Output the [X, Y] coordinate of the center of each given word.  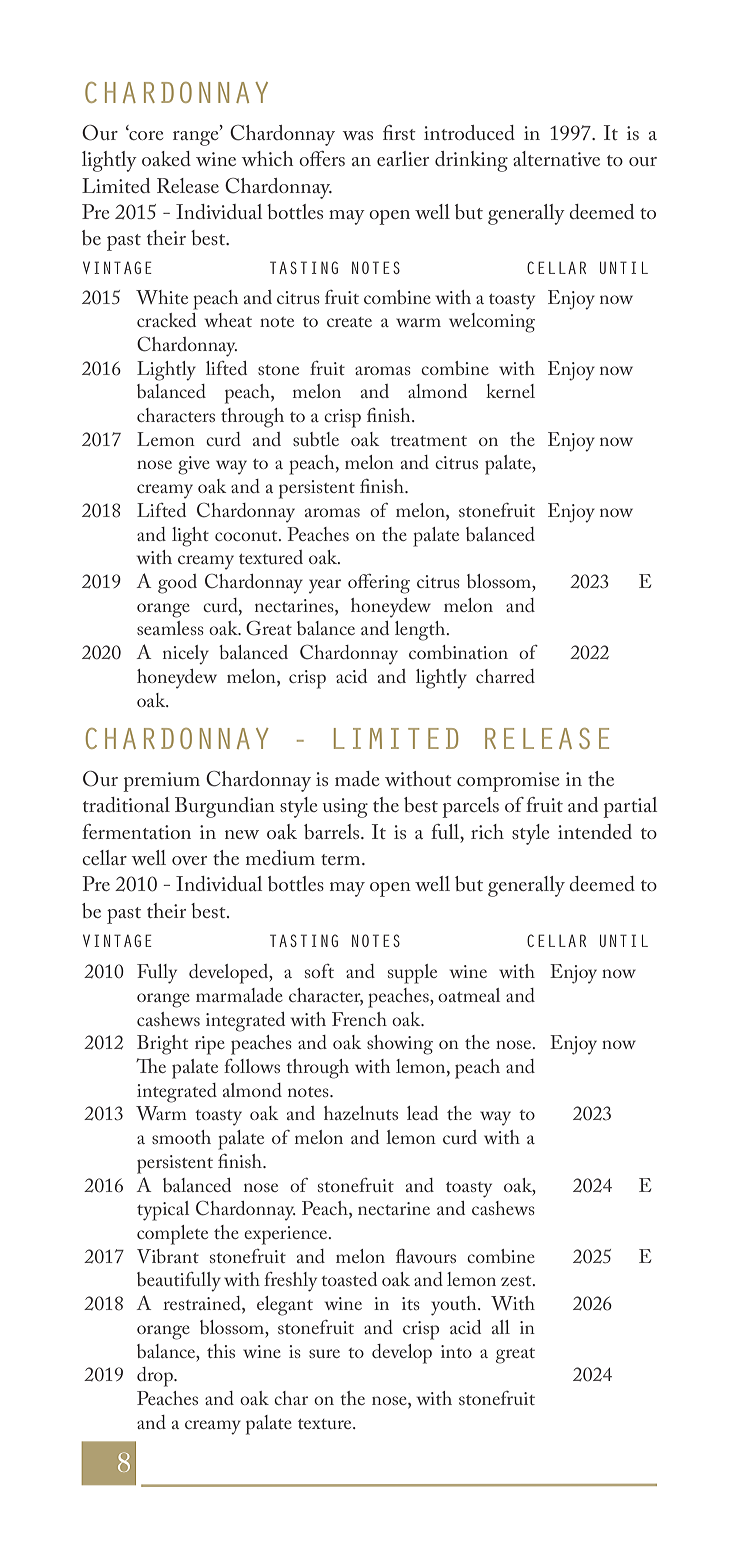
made [357, 778]
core [145, 134]
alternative [556, 158]
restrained [203, 1304]
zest [517, 1281]
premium [161, 782]
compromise [508, 782]
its [411, 1303]
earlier [403, 158]
